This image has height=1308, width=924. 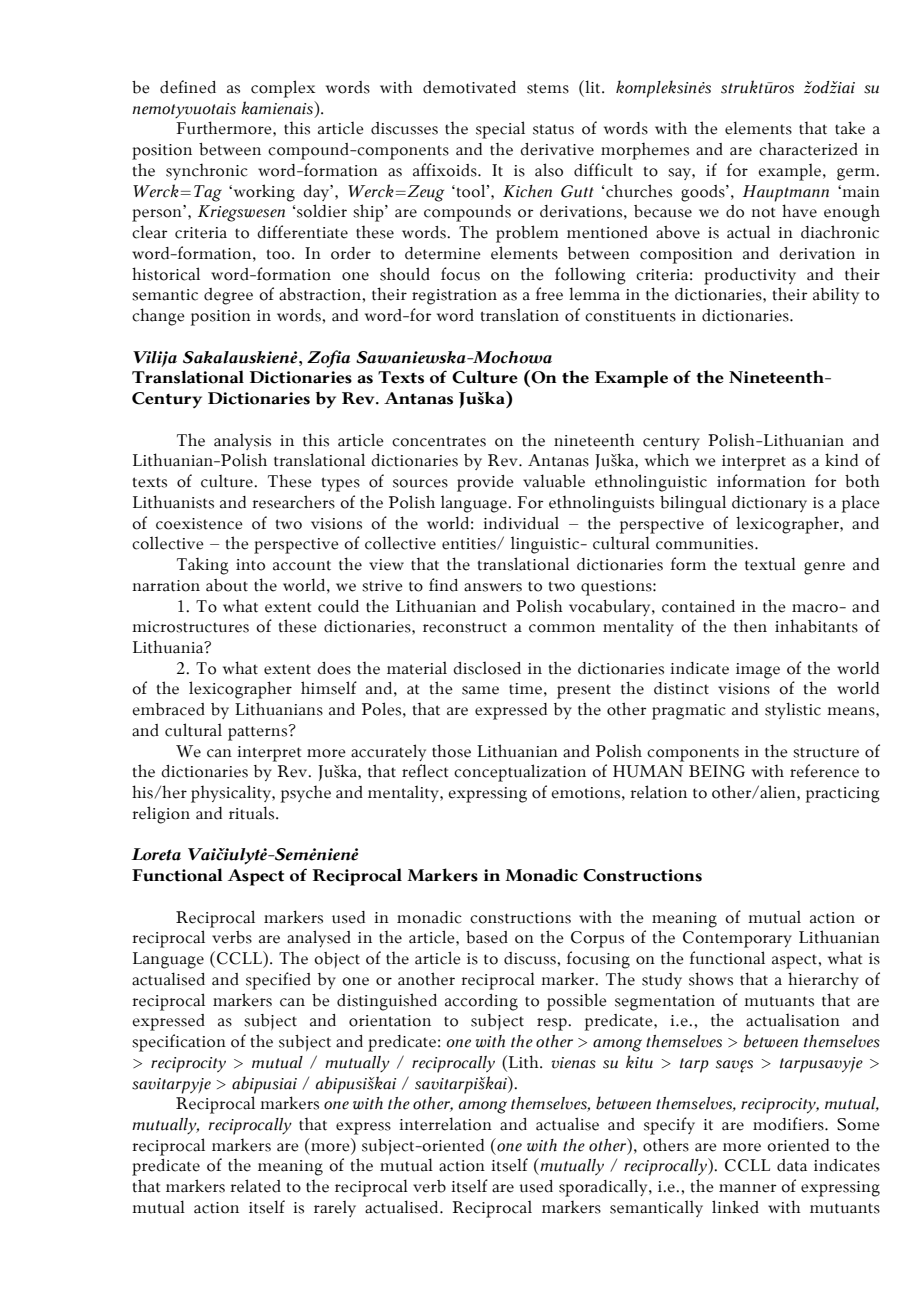 What do you see at coordinates (283, 89) in the image?
I see `complex` at bounding box center [283, 89].
